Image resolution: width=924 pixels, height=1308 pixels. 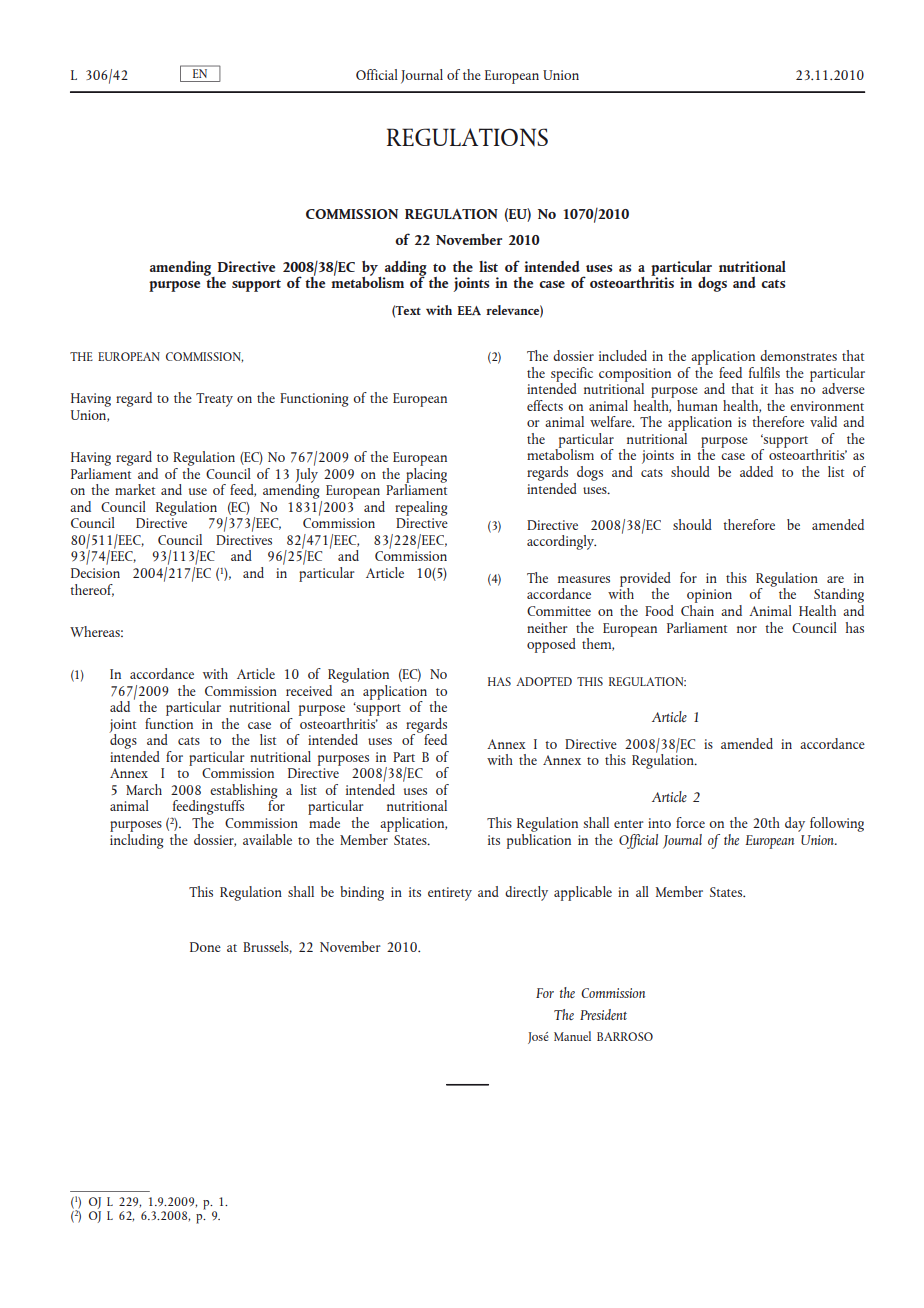 What do you see at coordinates (214, 400) in the screenshot?
I see `Treaty` at bounding box center [214, 400].
